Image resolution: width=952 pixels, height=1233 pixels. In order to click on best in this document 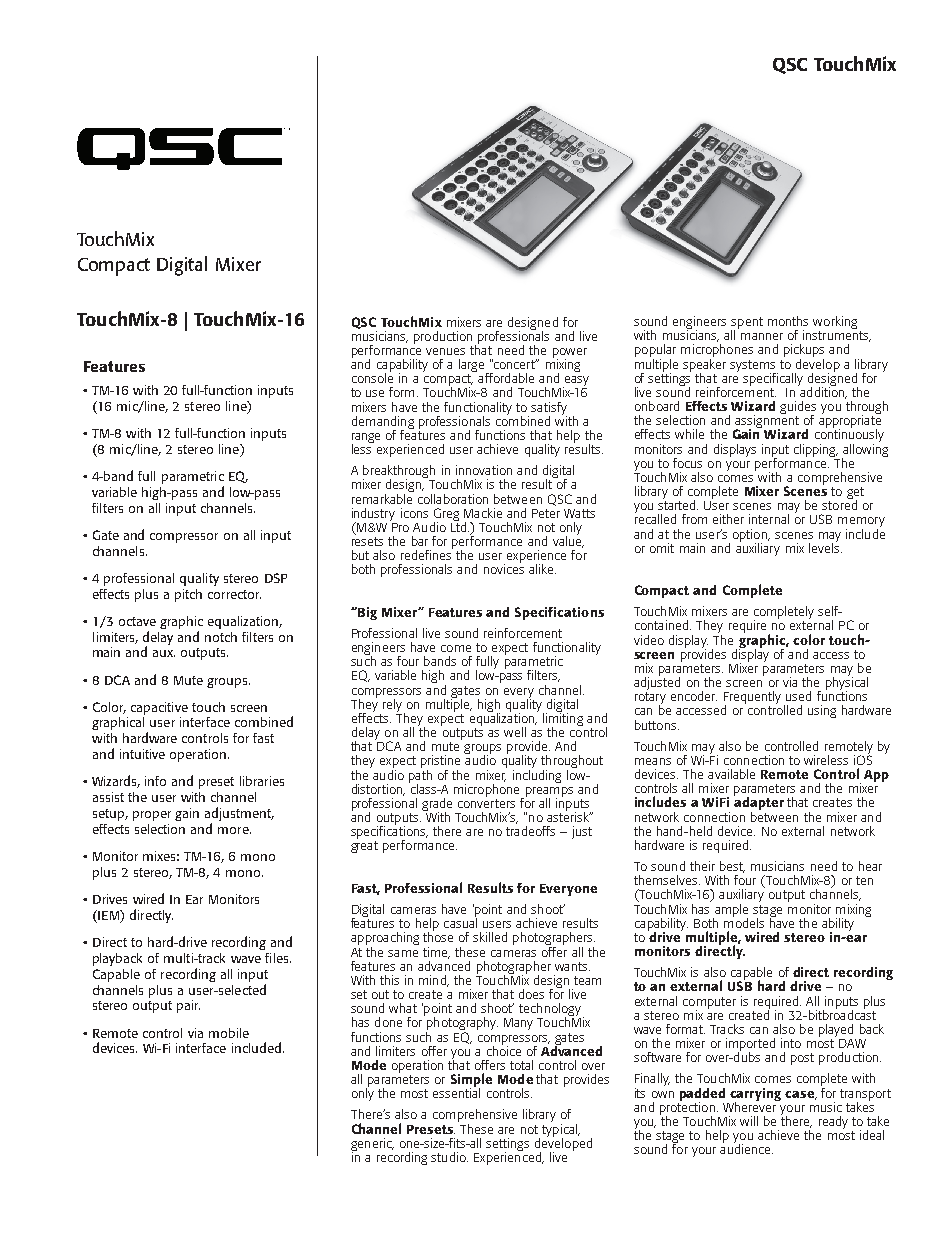, I will do `click(732, 867)`.
